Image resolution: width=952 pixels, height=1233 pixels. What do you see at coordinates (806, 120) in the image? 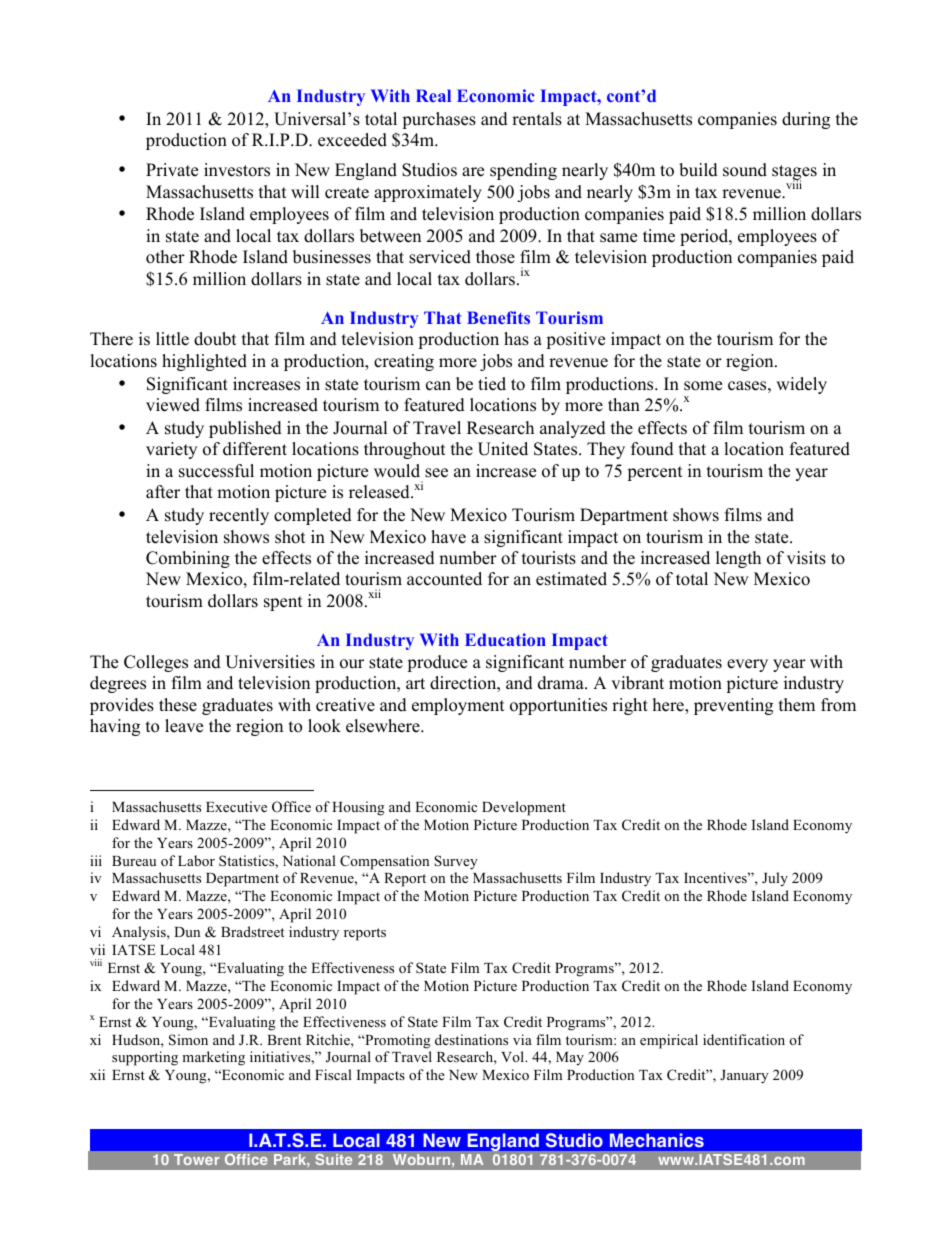
I see `during` at bounding box center [806, 120].
